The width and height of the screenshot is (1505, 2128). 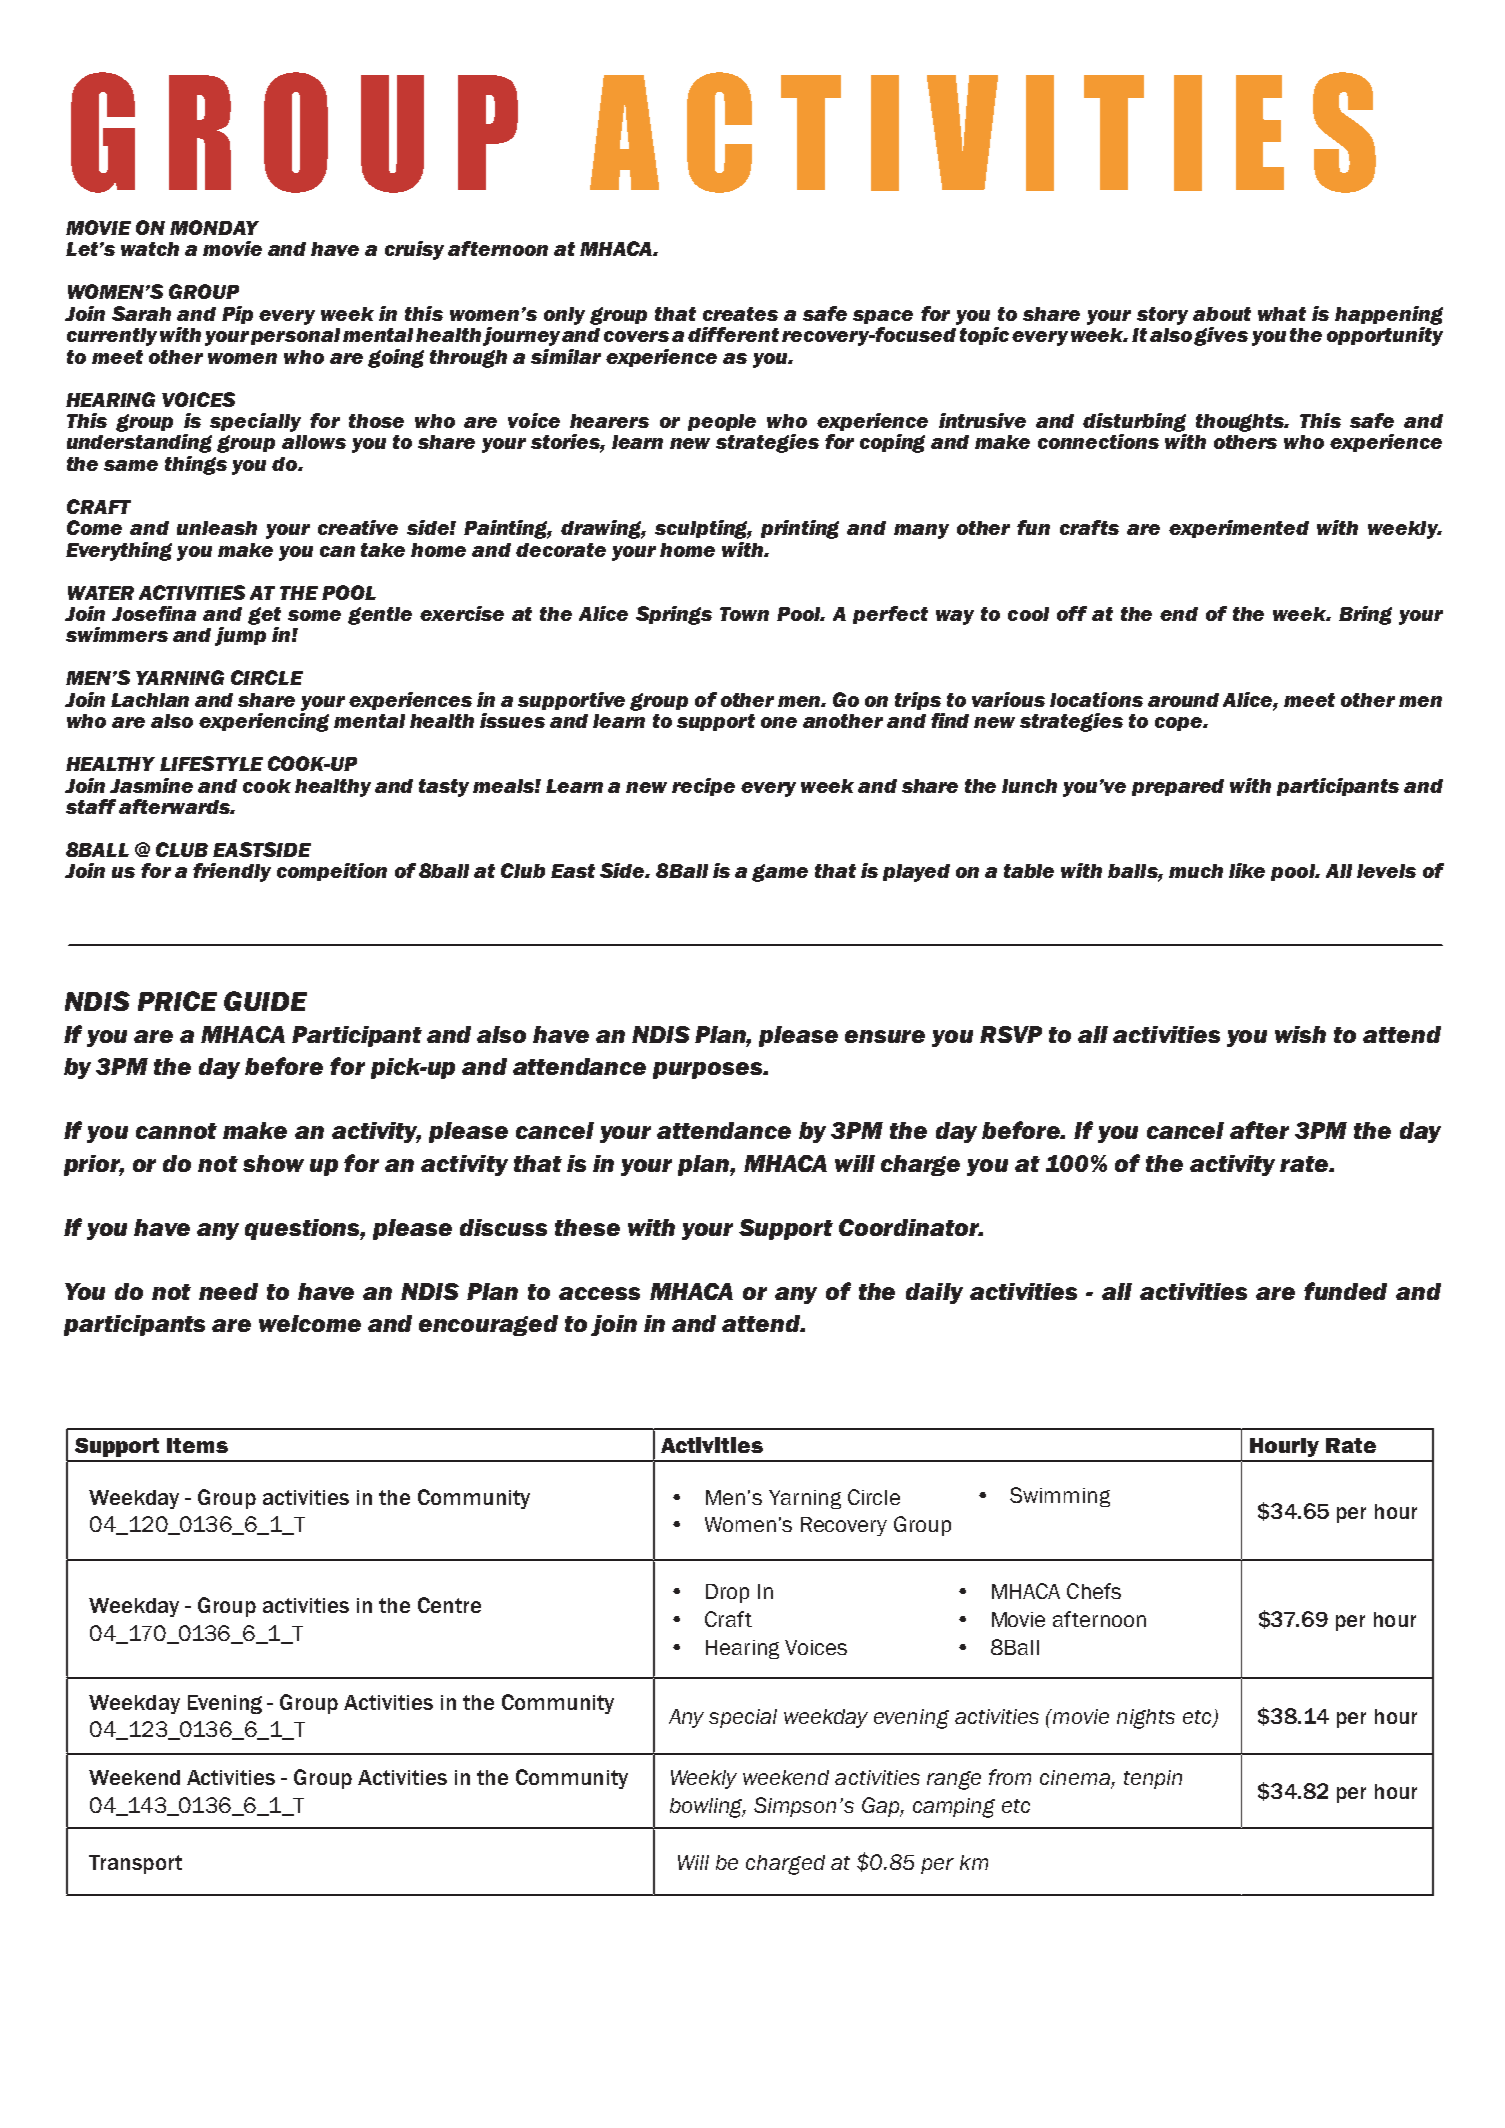 I want to click on bowling, so click(x=708, y=1808).
